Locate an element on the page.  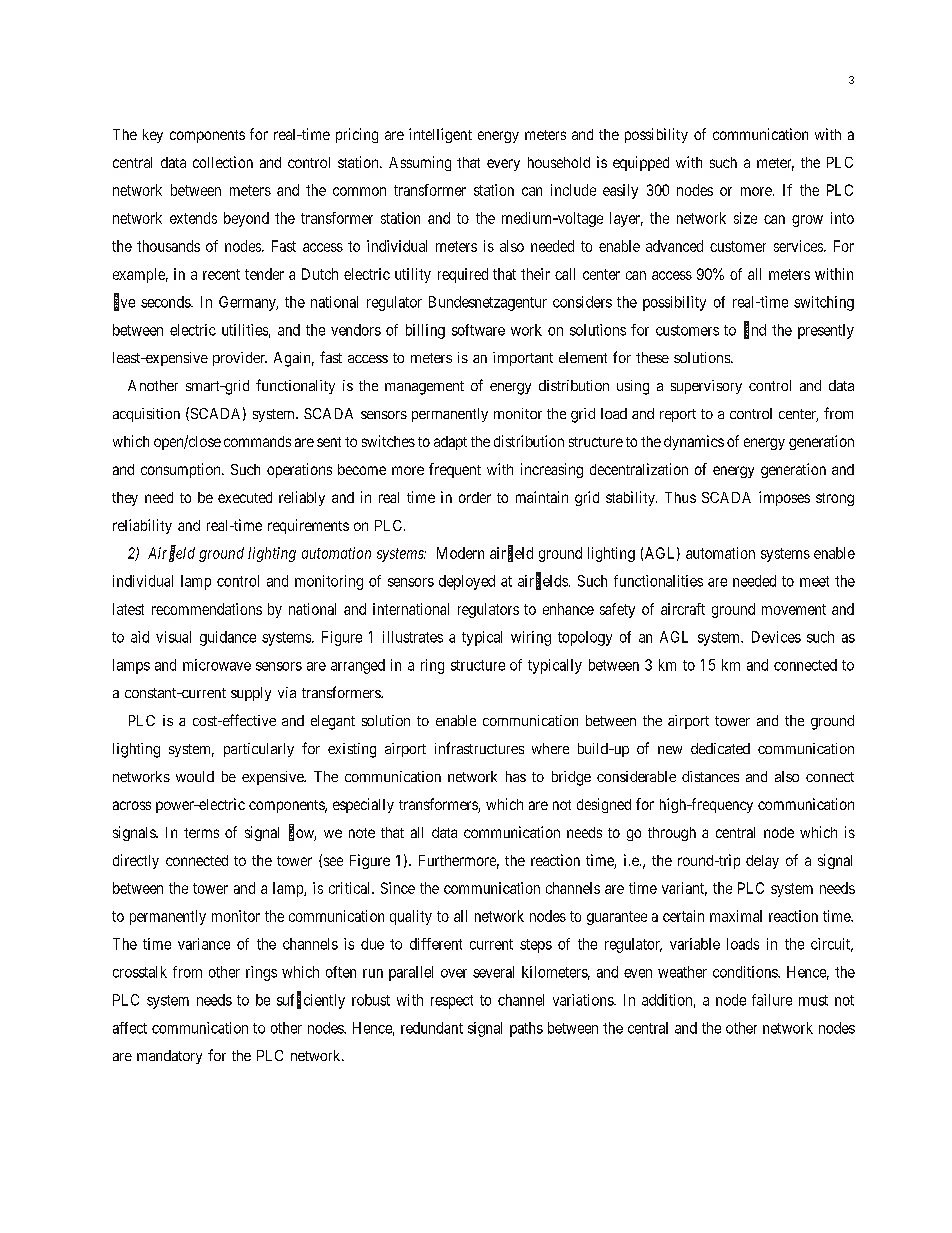
consumption is located at coordinates (182, 470).
